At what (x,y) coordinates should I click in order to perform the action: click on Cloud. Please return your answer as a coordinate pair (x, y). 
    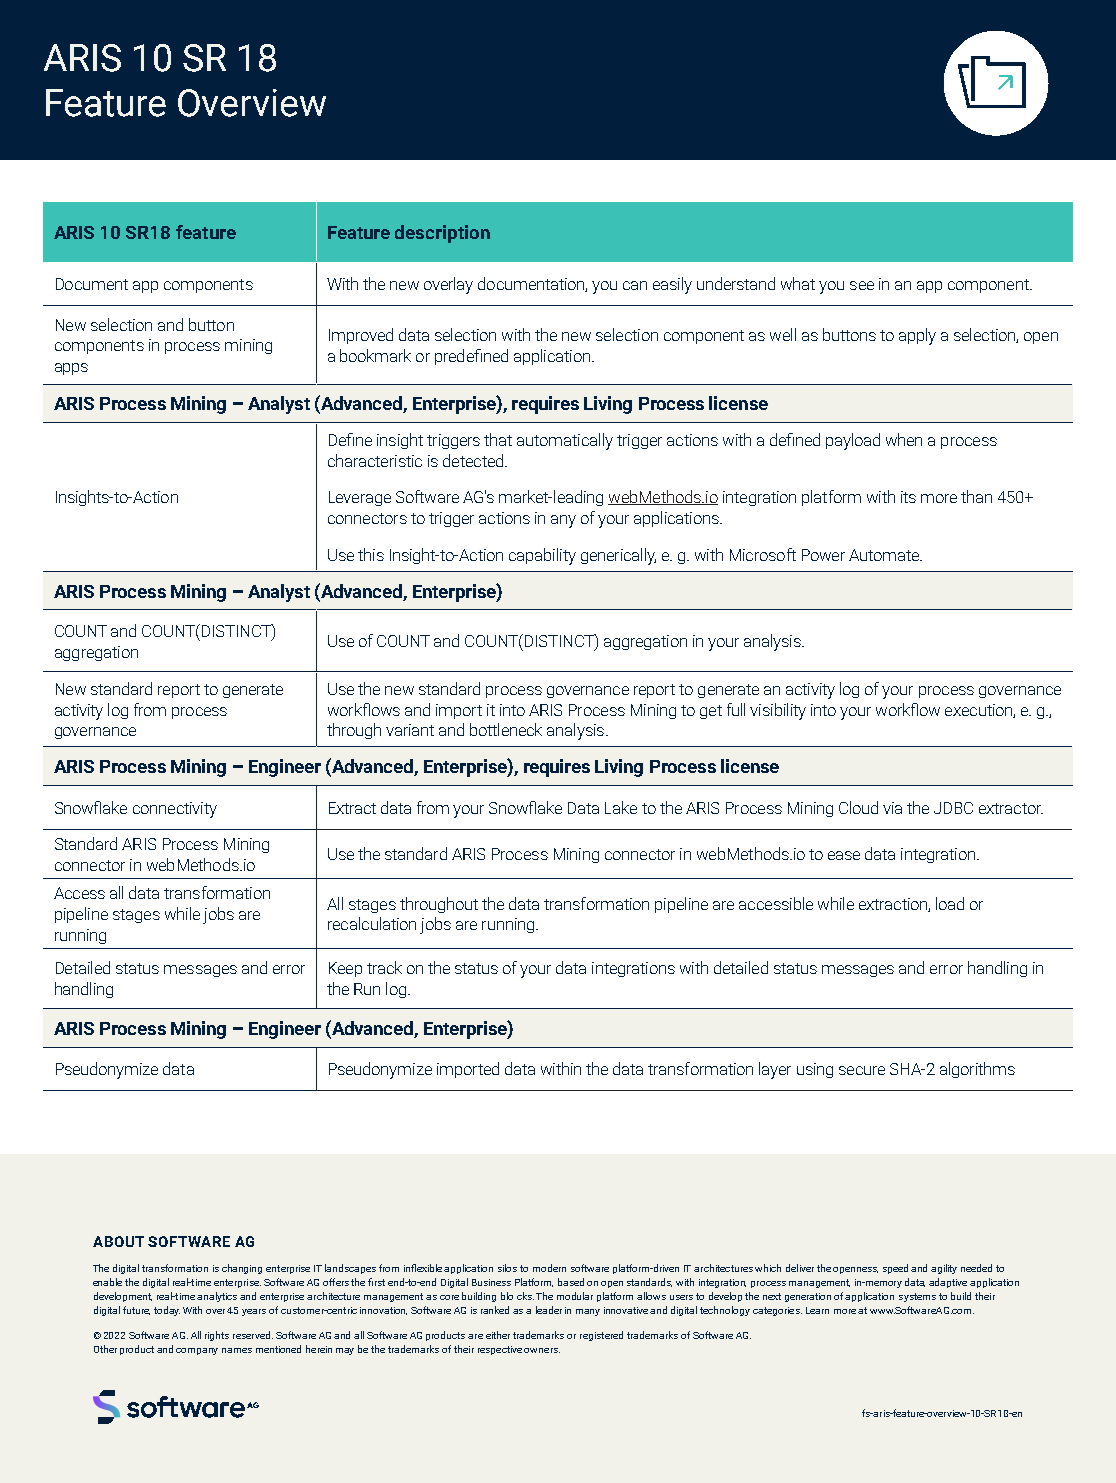
    Looking at the image, I should click on (858, 807).
